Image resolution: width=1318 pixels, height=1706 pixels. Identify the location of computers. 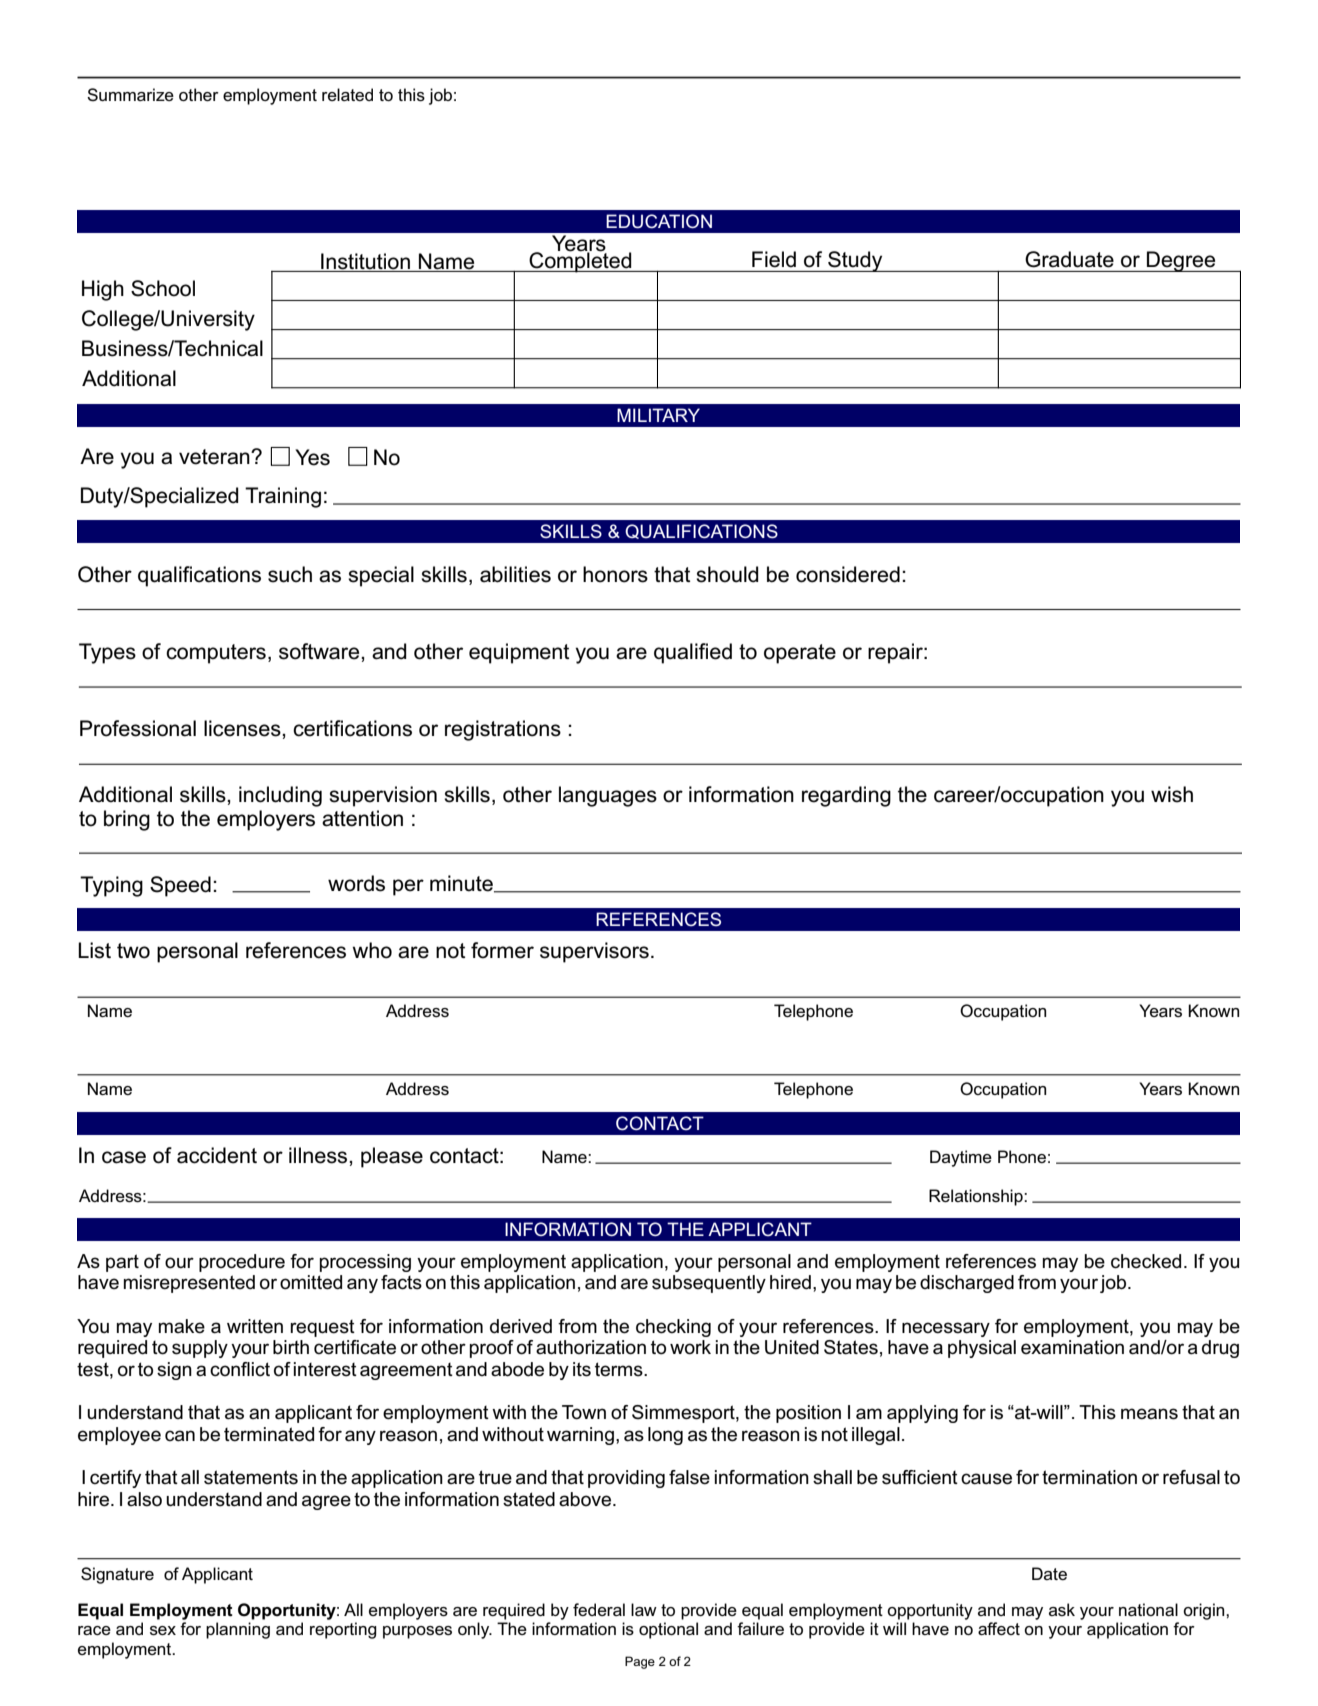
(216, 654).
